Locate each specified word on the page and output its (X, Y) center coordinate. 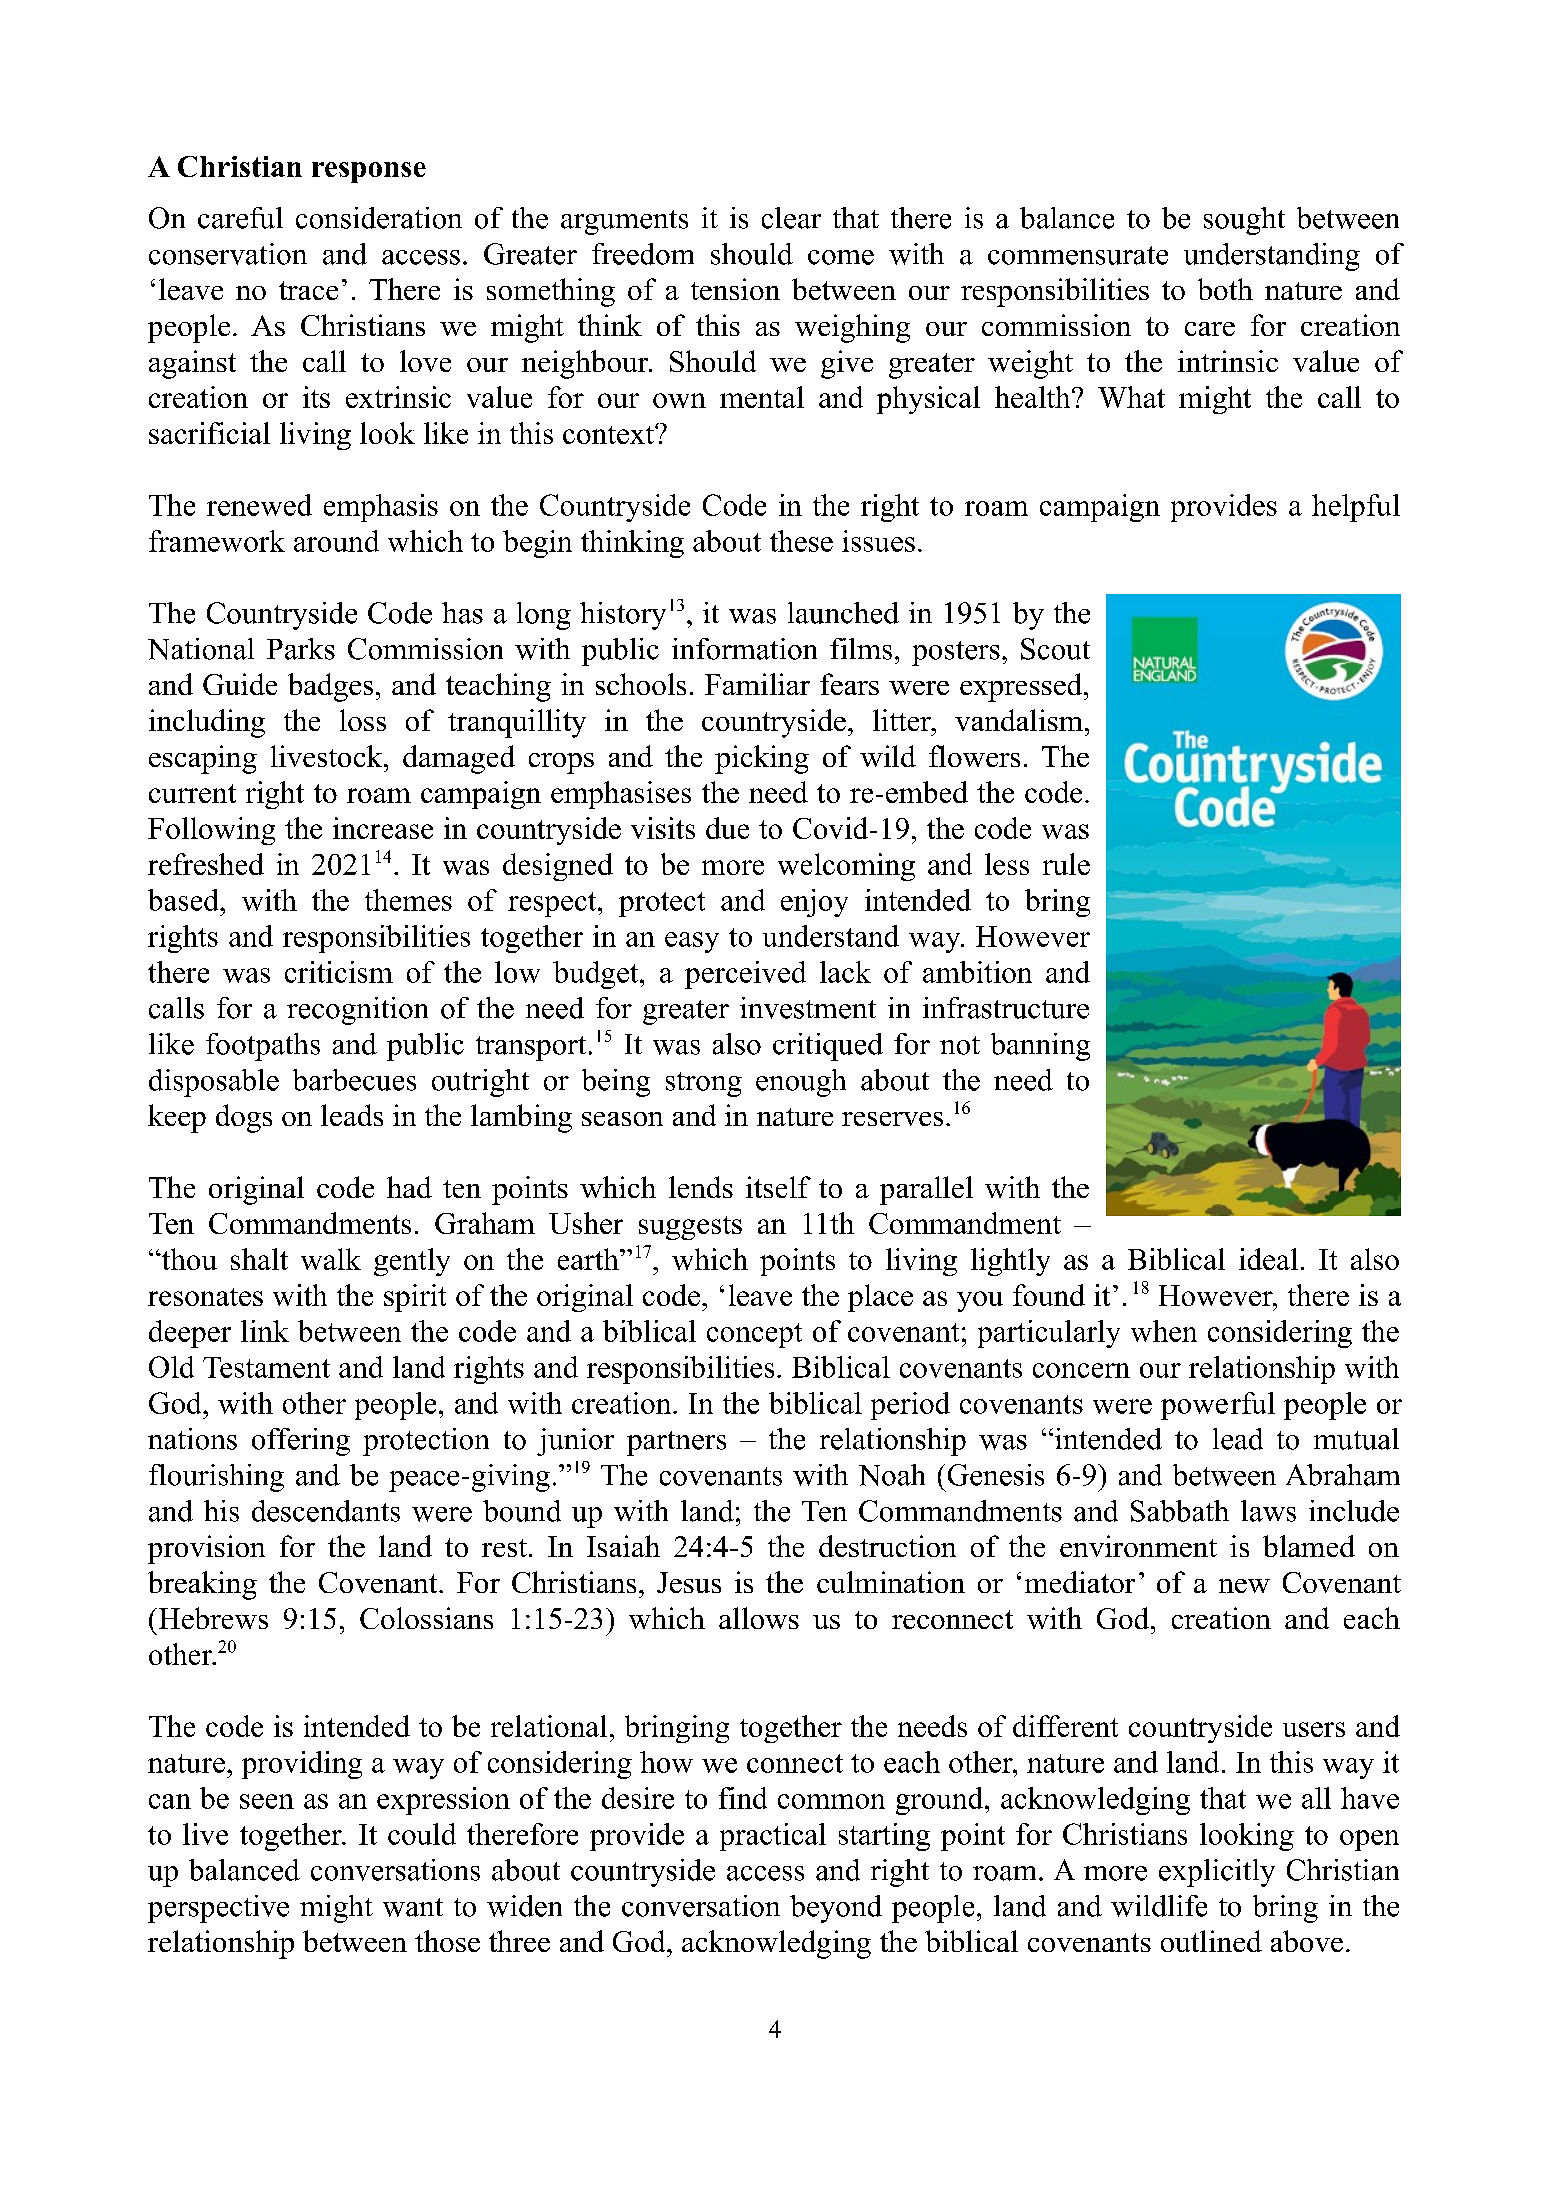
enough (801, 1083)
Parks (301, 649)
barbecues (354, 1080)
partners (676, 1443)
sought (1244, 221)
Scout (1055, 649)
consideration (379, 218)
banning (1040, 1047)
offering (301, 1442)
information (744, 649)
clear (791, 218)
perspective (218, 1909)
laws (1268, 1511)
